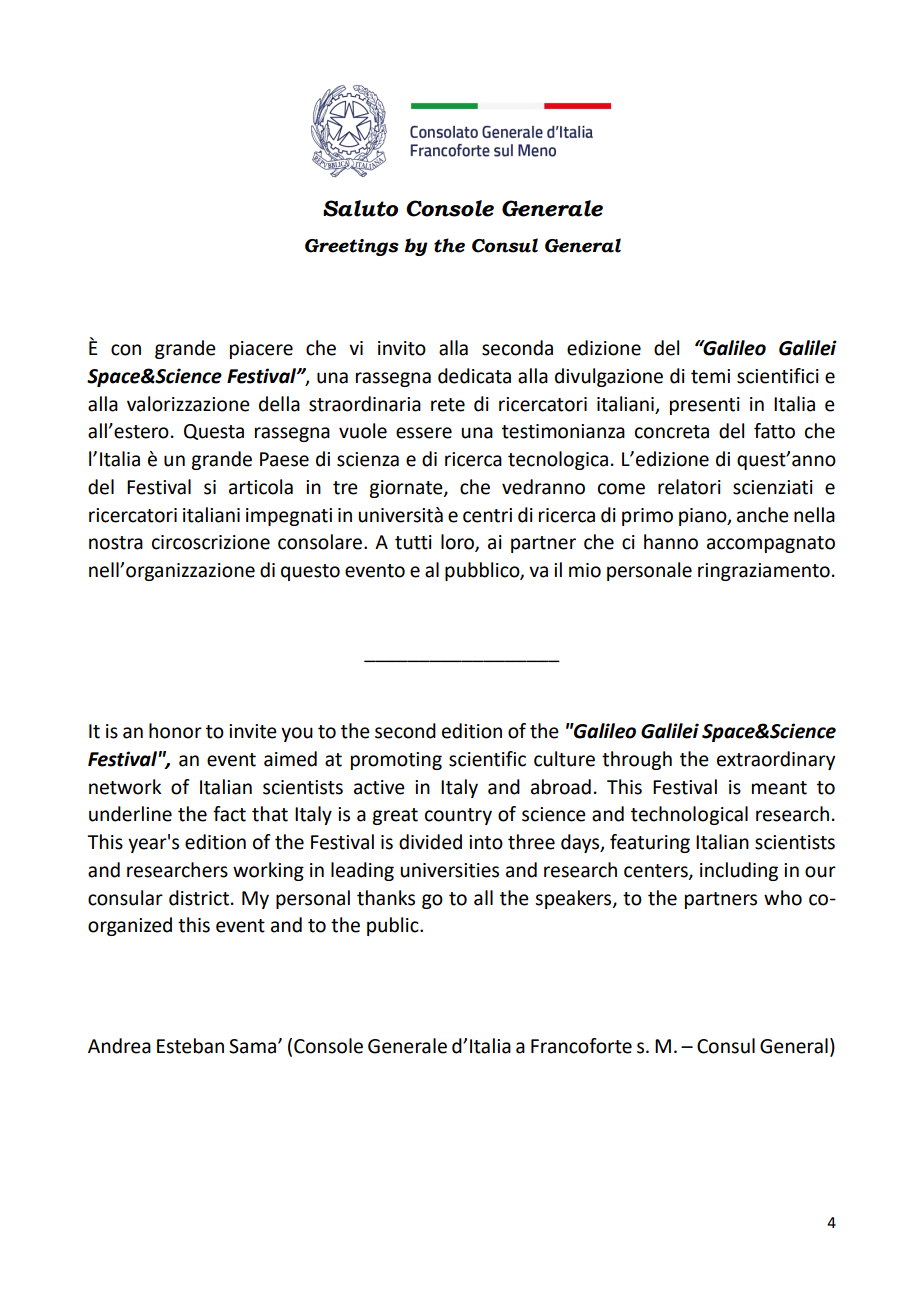 Image resolution: width=924 pixels, height=1308 pixels. I want to click on nostra, so click(116, 543).
